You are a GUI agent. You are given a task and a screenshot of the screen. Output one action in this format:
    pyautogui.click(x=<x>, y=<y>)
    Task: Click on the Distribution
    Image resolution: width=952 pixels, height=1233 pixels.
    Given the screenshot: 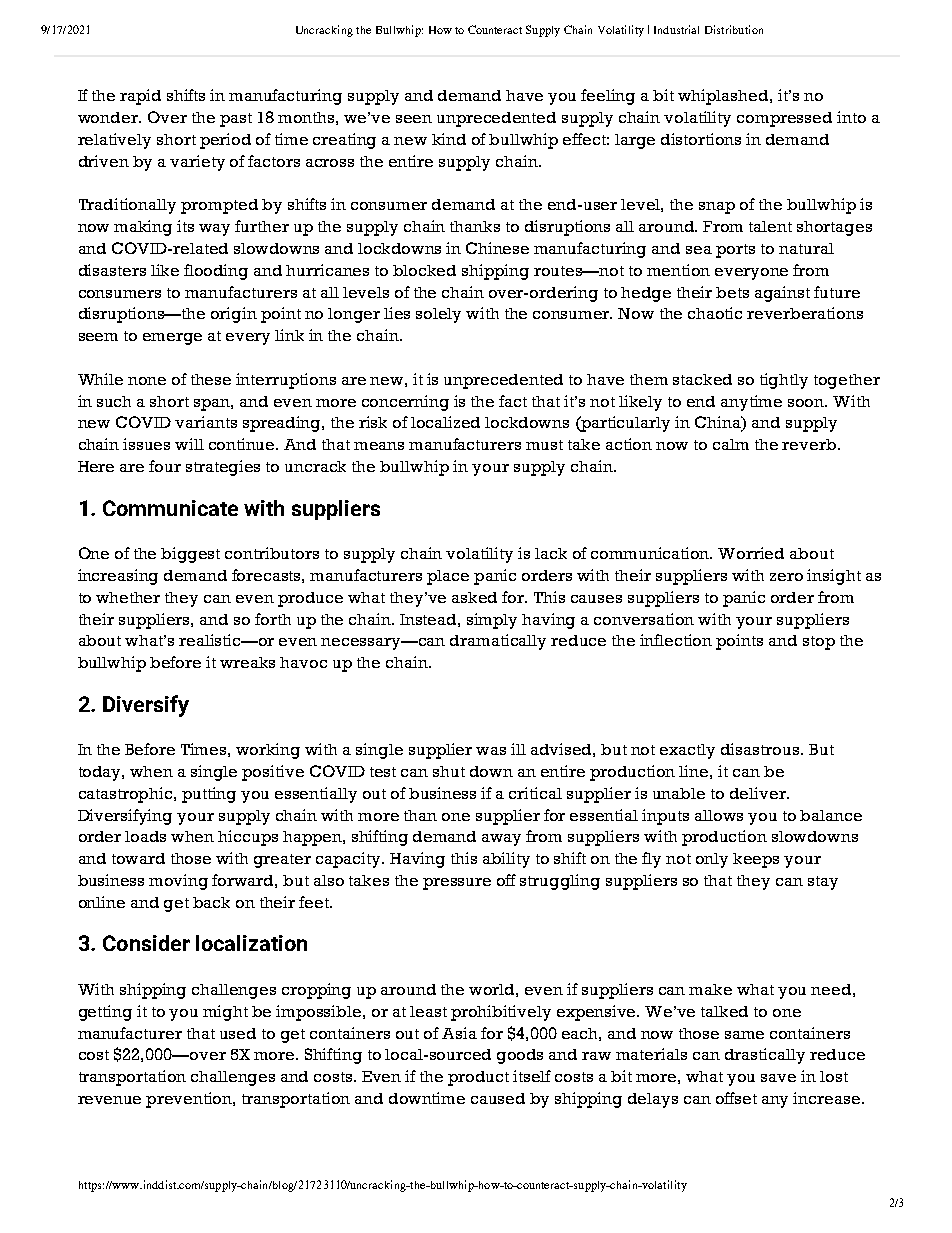 What is the action you would take?
    pyautogui.click(x=734, y=29)
